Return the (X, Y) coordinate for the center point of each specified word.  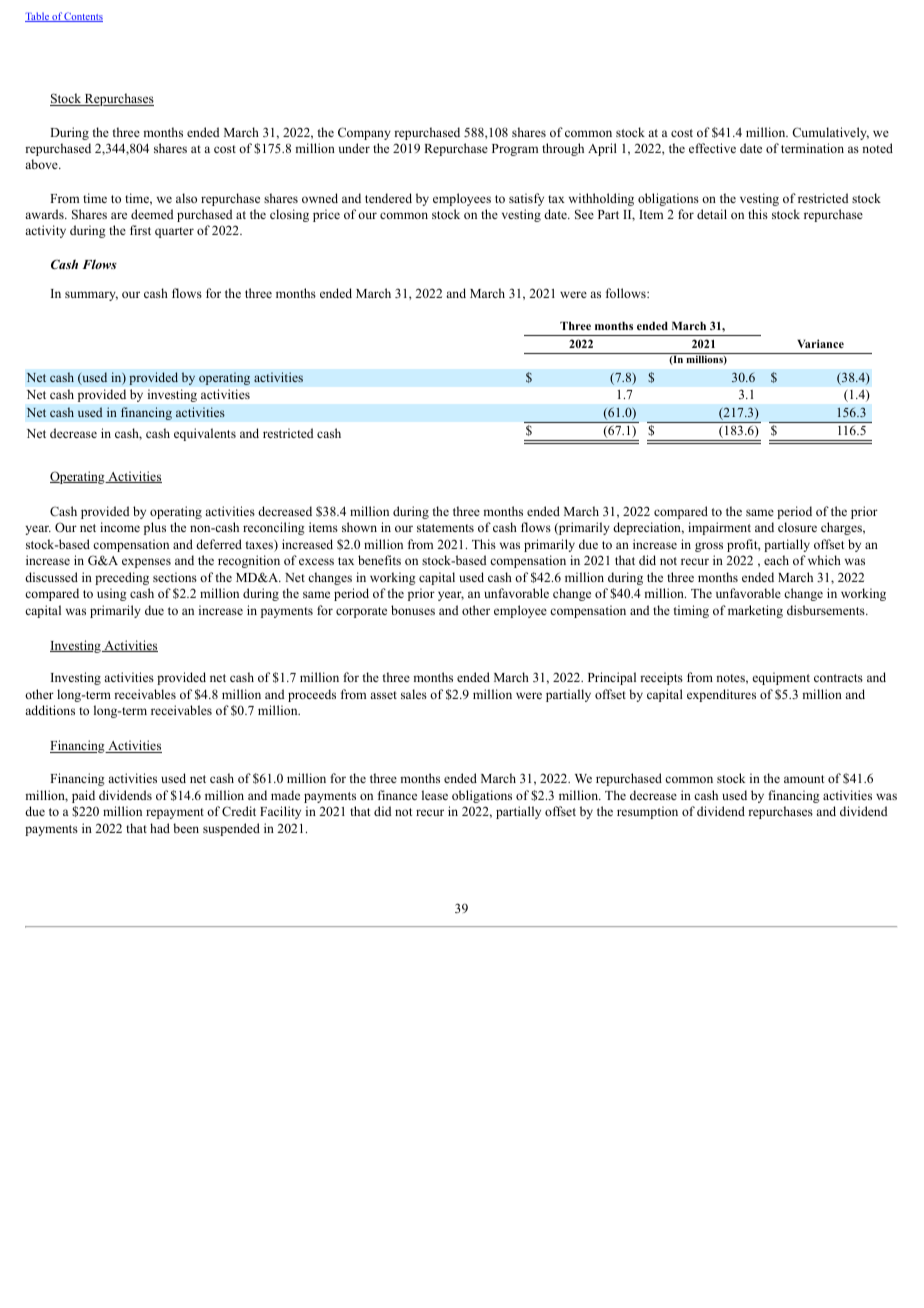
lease (435, 795)
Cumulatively (830, 133)
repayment (175, 813)
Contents (83, 17)
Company (364, 133)
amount (804, 779)
